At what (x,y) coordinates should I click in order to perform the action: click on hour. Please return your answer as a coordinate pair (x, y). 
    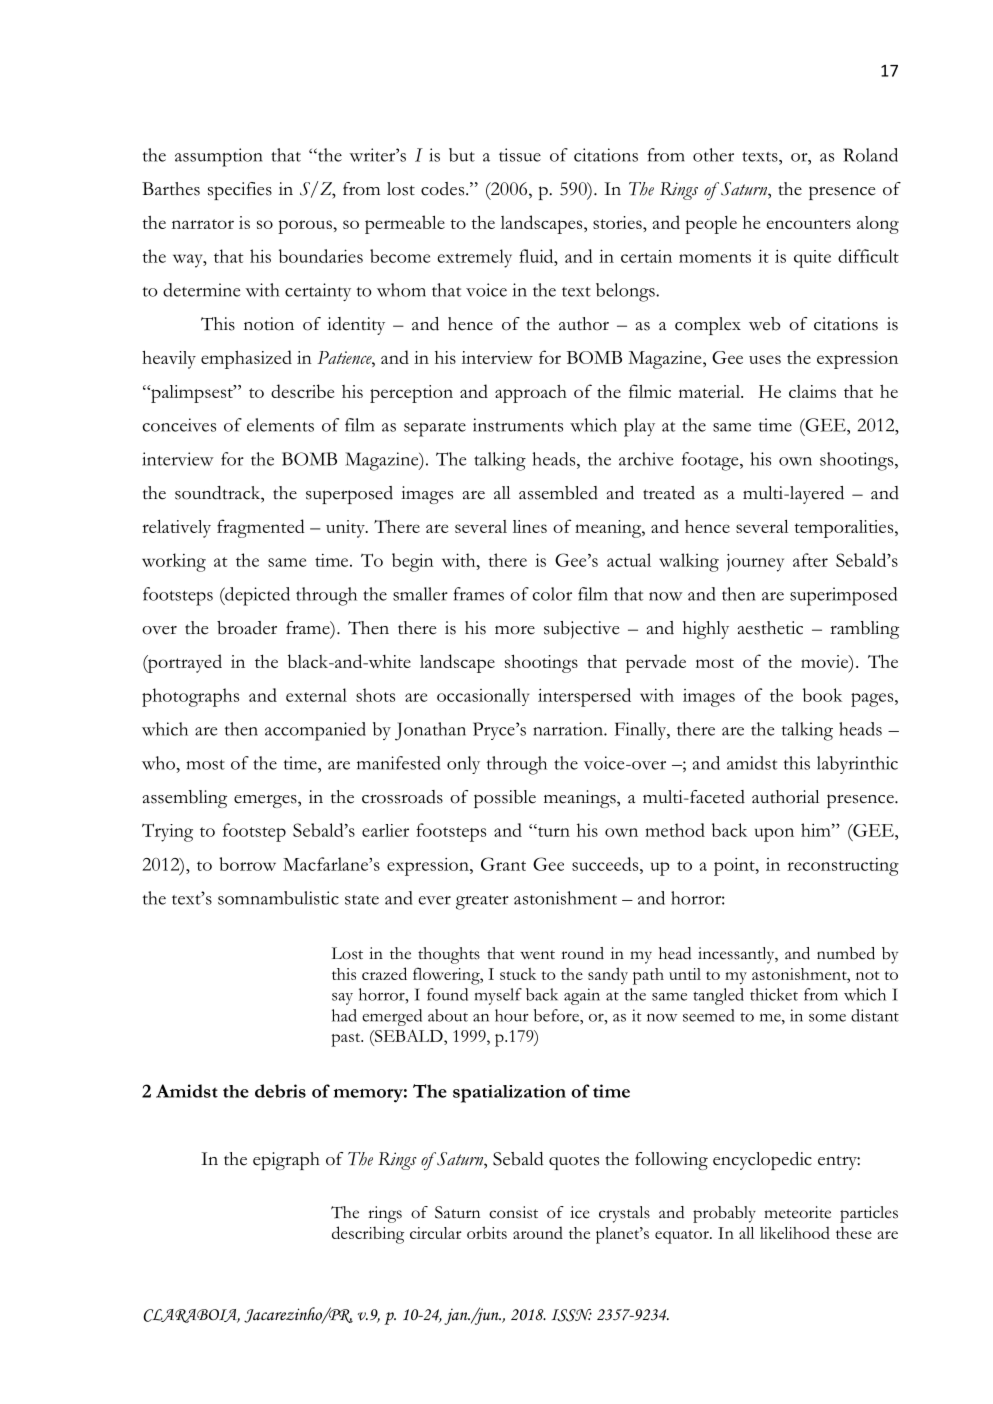
    Looking at the image, I should click on (512, 1015).
